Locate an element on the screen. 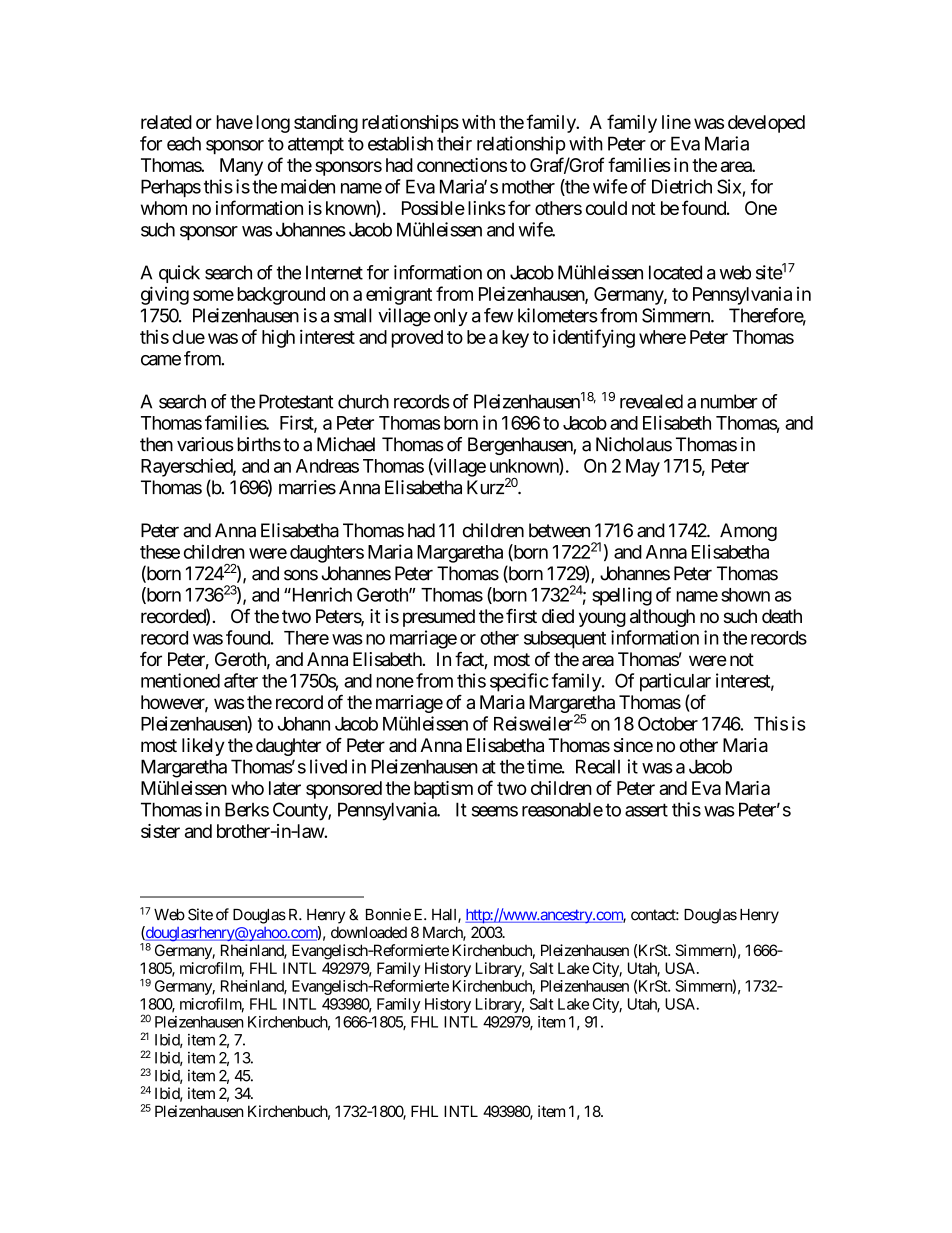 The height and width of the screenshot is (1233, 952). sister is located at coordinates (160, 831).
